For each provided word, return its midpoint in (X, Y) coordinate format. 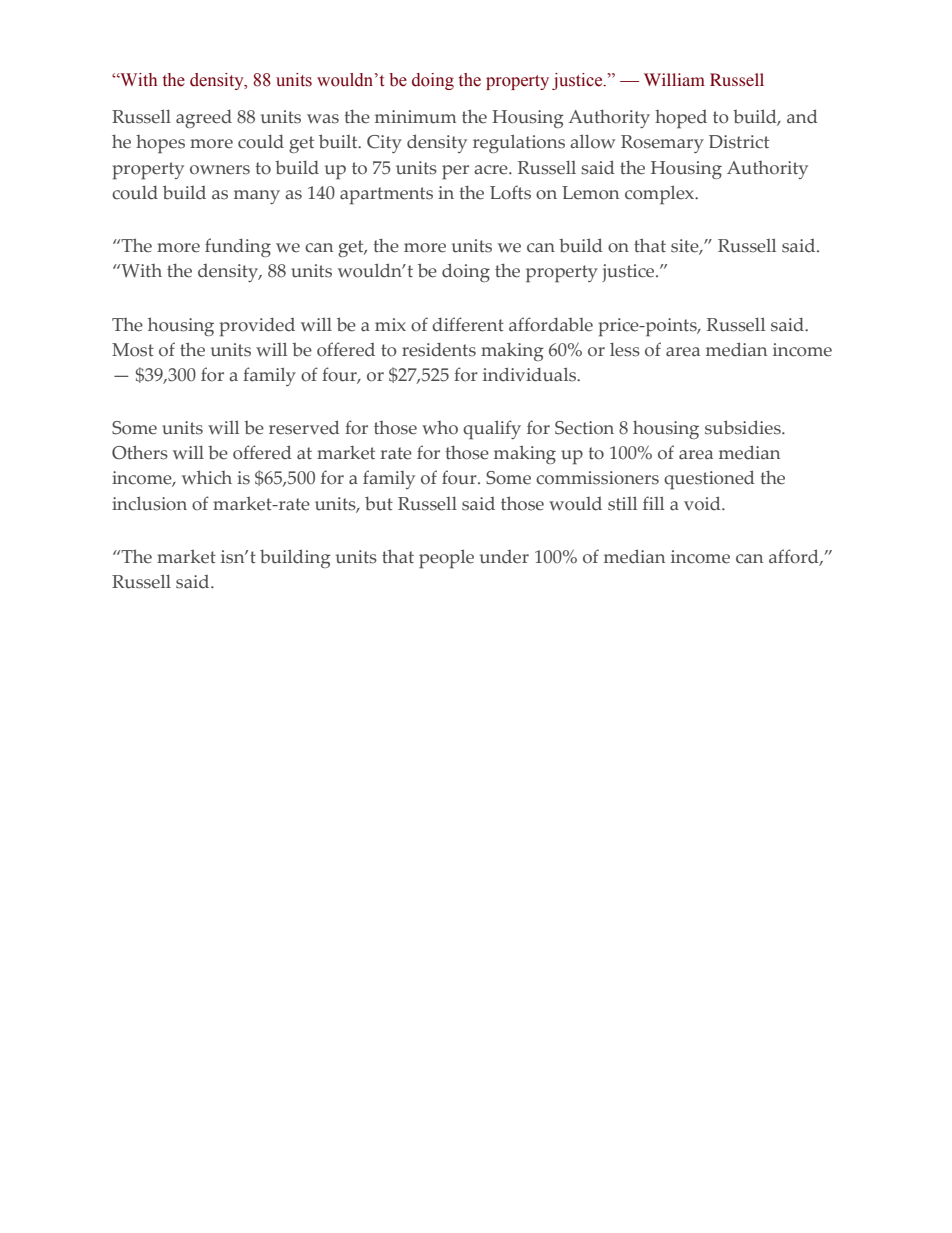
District (739, 142)
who (440, 428)
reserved (304, 427)
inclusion (149, 503)
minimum (415, 117)
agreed (204, 119)
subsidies (744, 427)
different (468, 324)
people (446, 559)
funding (238, 247)
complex (661, 195)
